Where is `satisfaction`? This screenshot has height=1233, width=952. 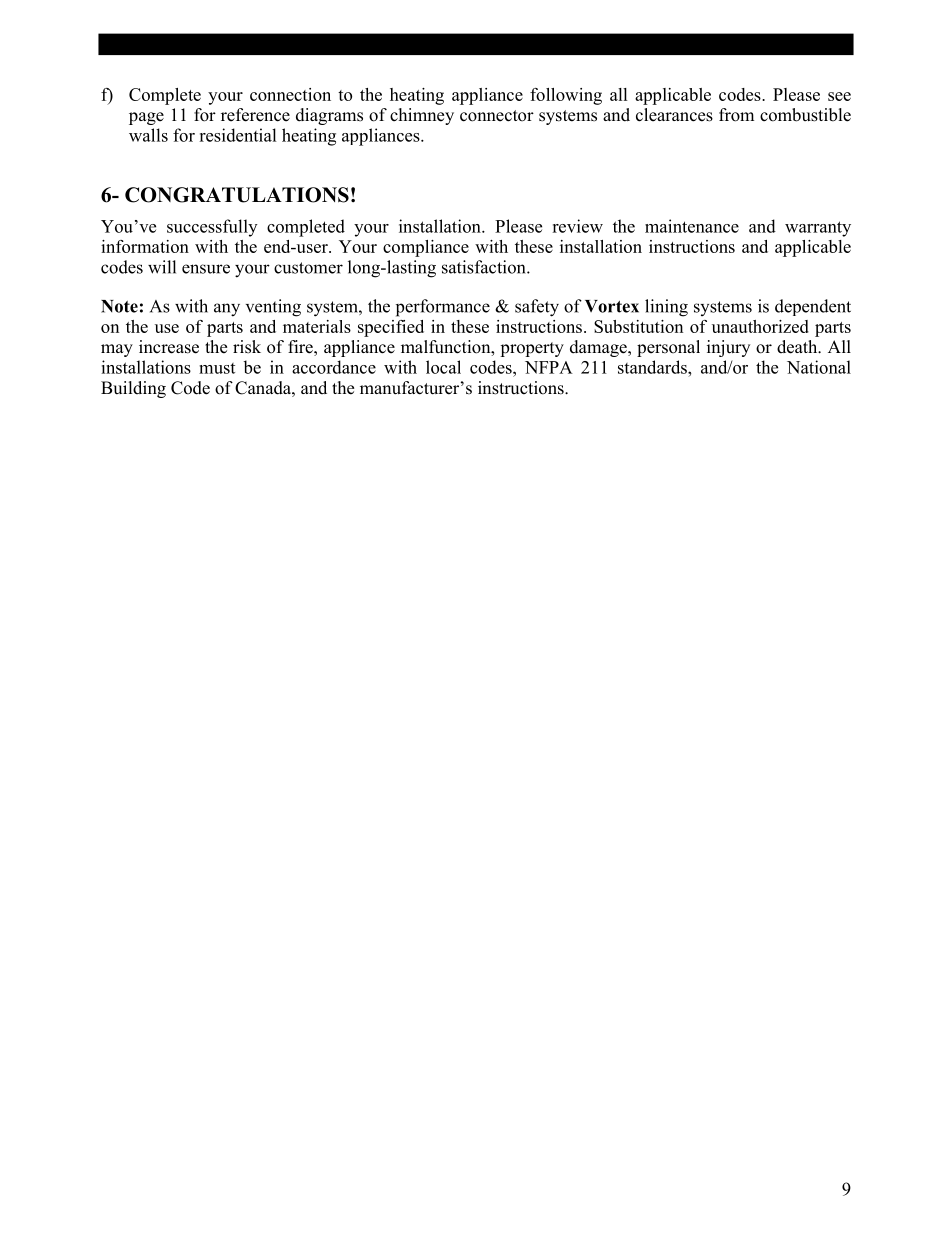 satisfaction is located at coordinates (485, 267).
